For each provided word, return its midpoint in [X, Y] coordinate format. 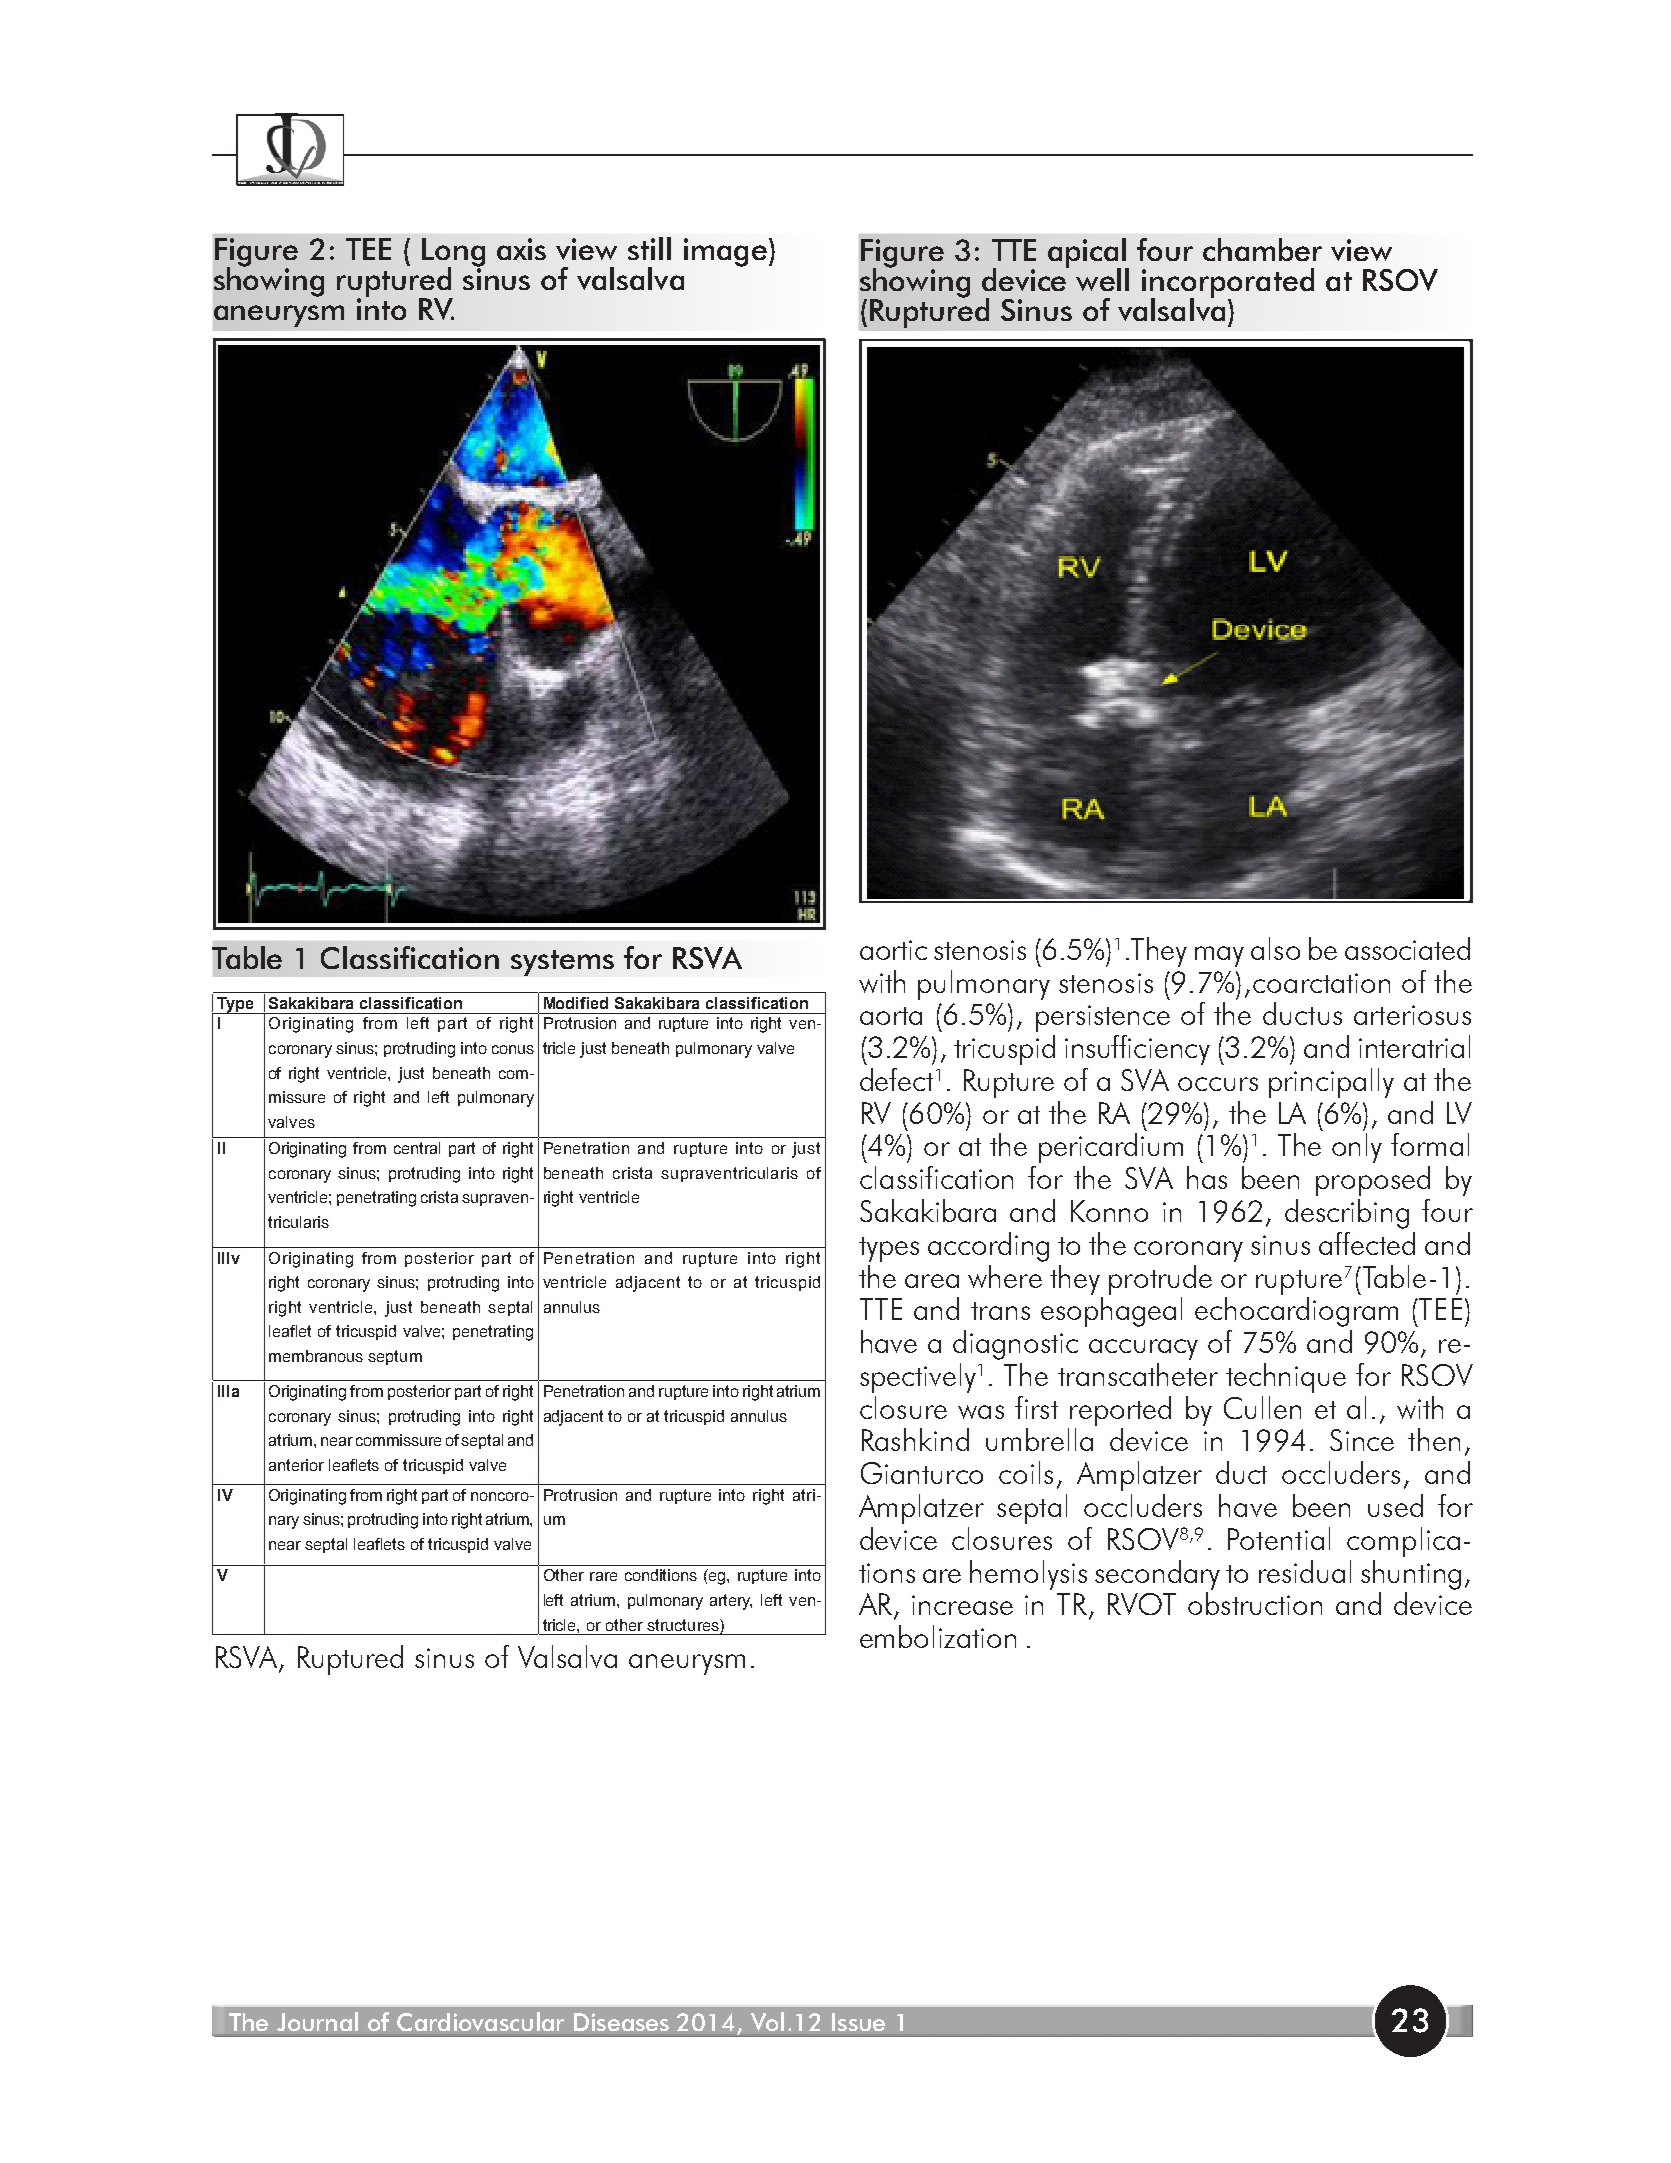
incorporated [1228, 284]
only [1357, 1148]
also [1275, 948]
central [417, 1148]
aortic [893, 950]
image [725, 252]
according [988, 1247]
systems [562, 963]
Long [453, 253]
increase [962, 1605]
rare [603, 1576]
